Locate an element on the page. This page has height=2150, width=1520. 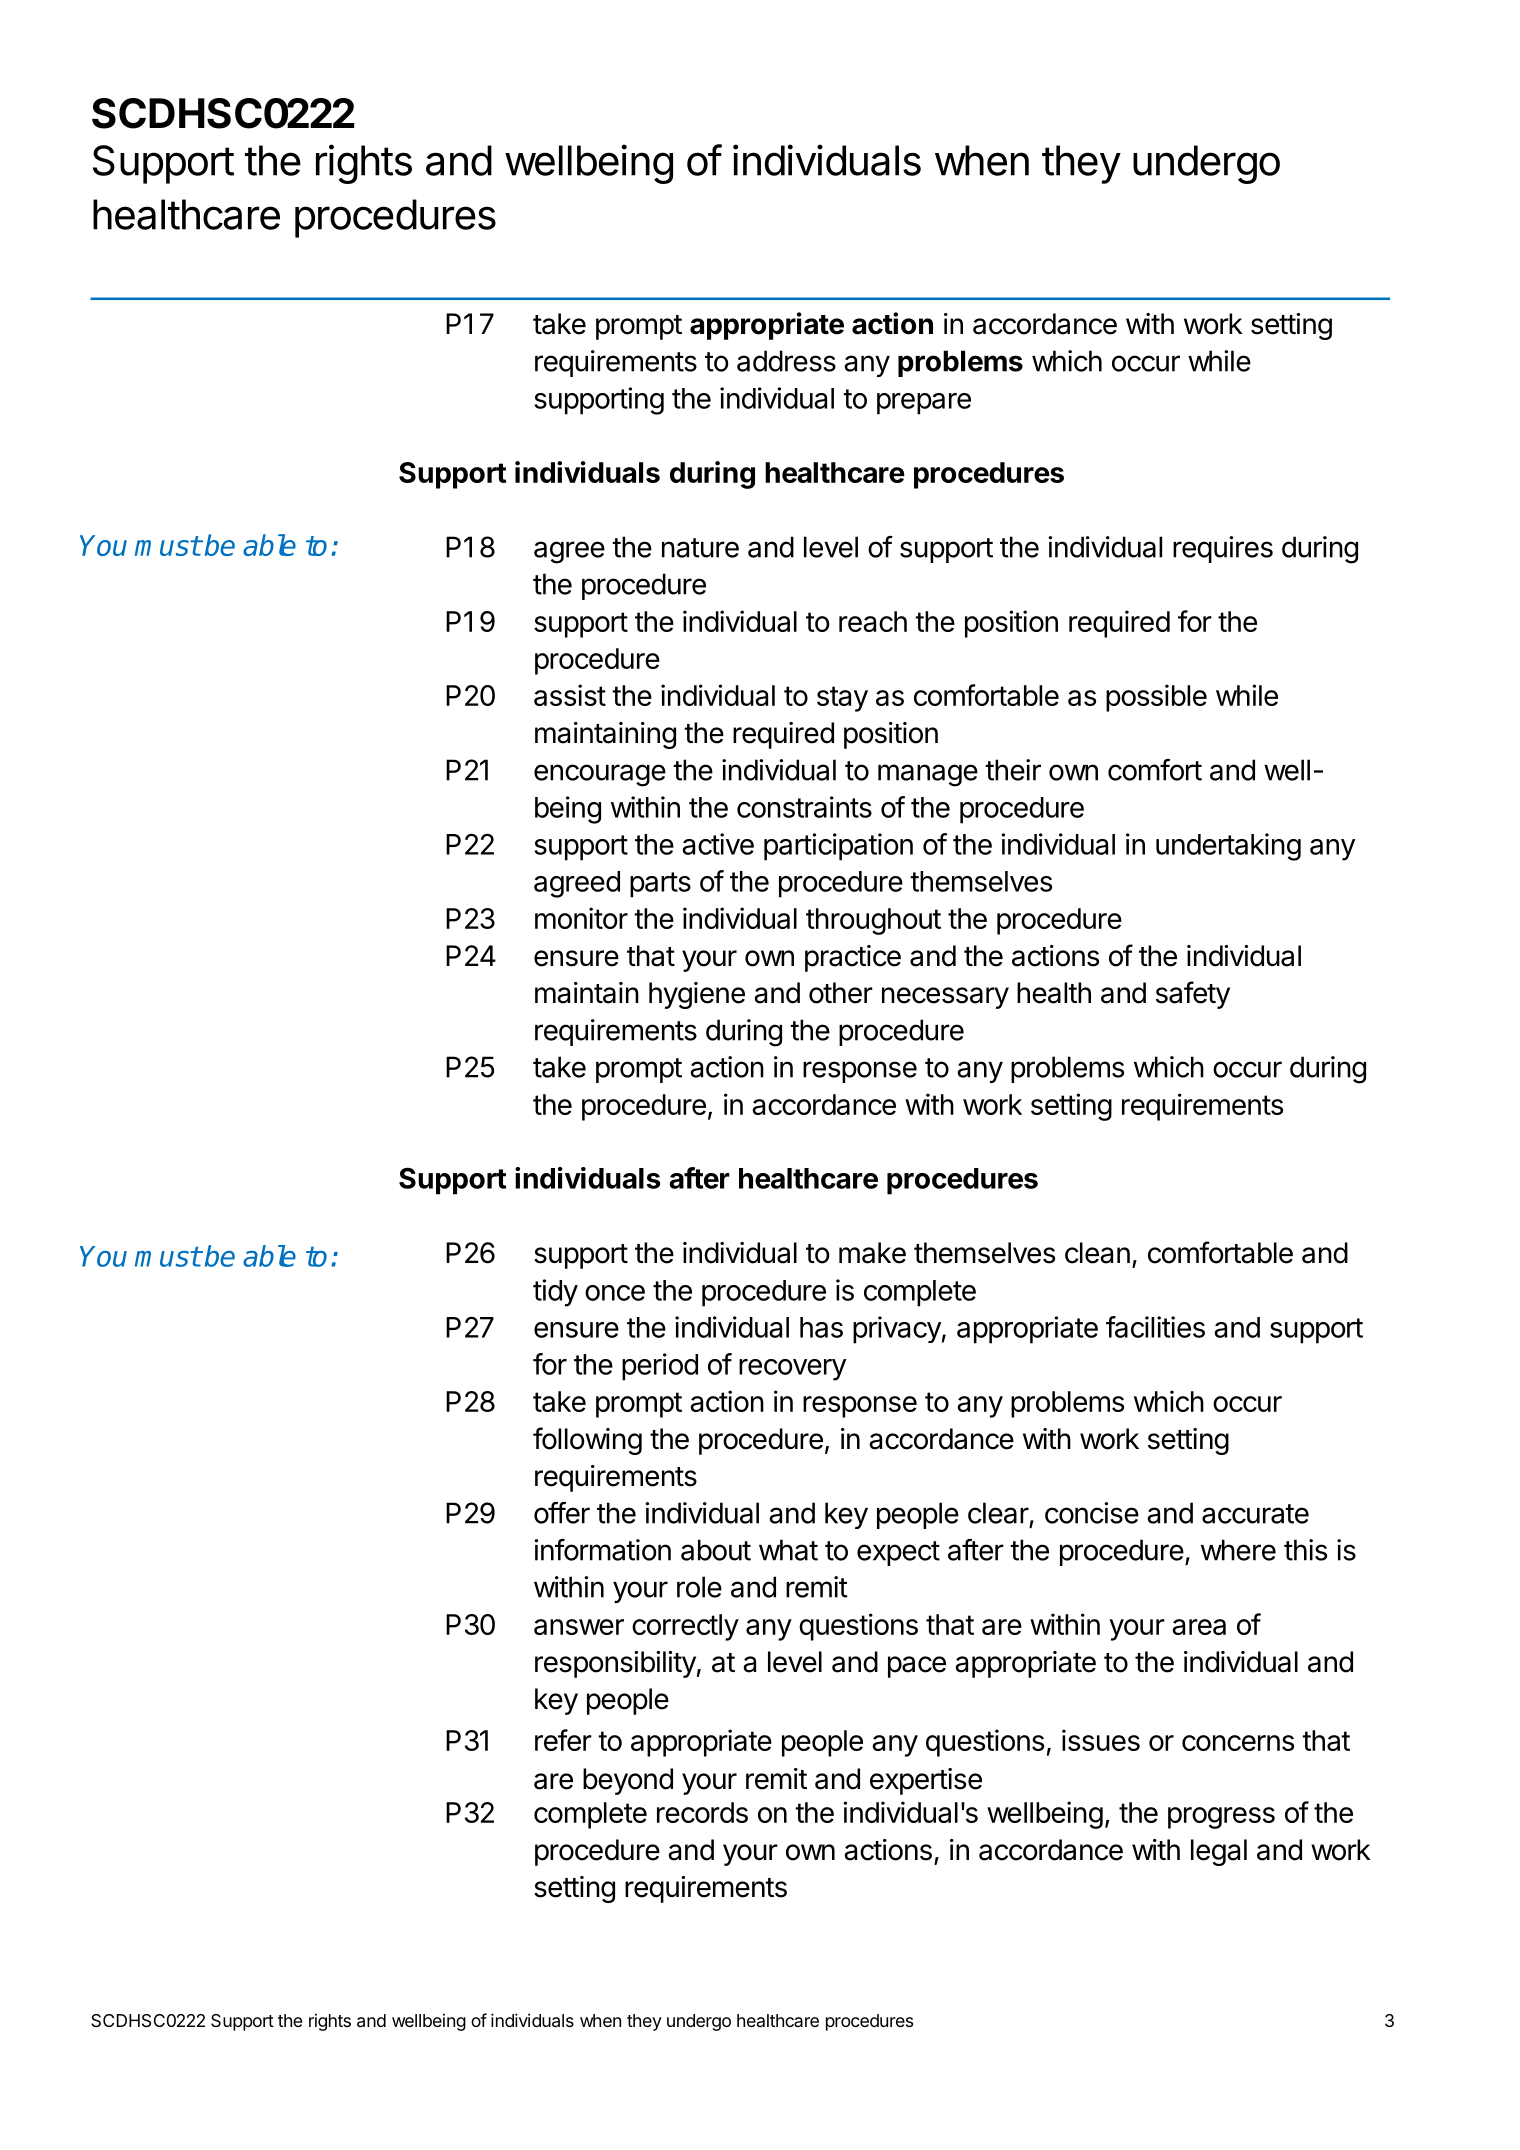
expertise is located at coordinates (926, 1781).
